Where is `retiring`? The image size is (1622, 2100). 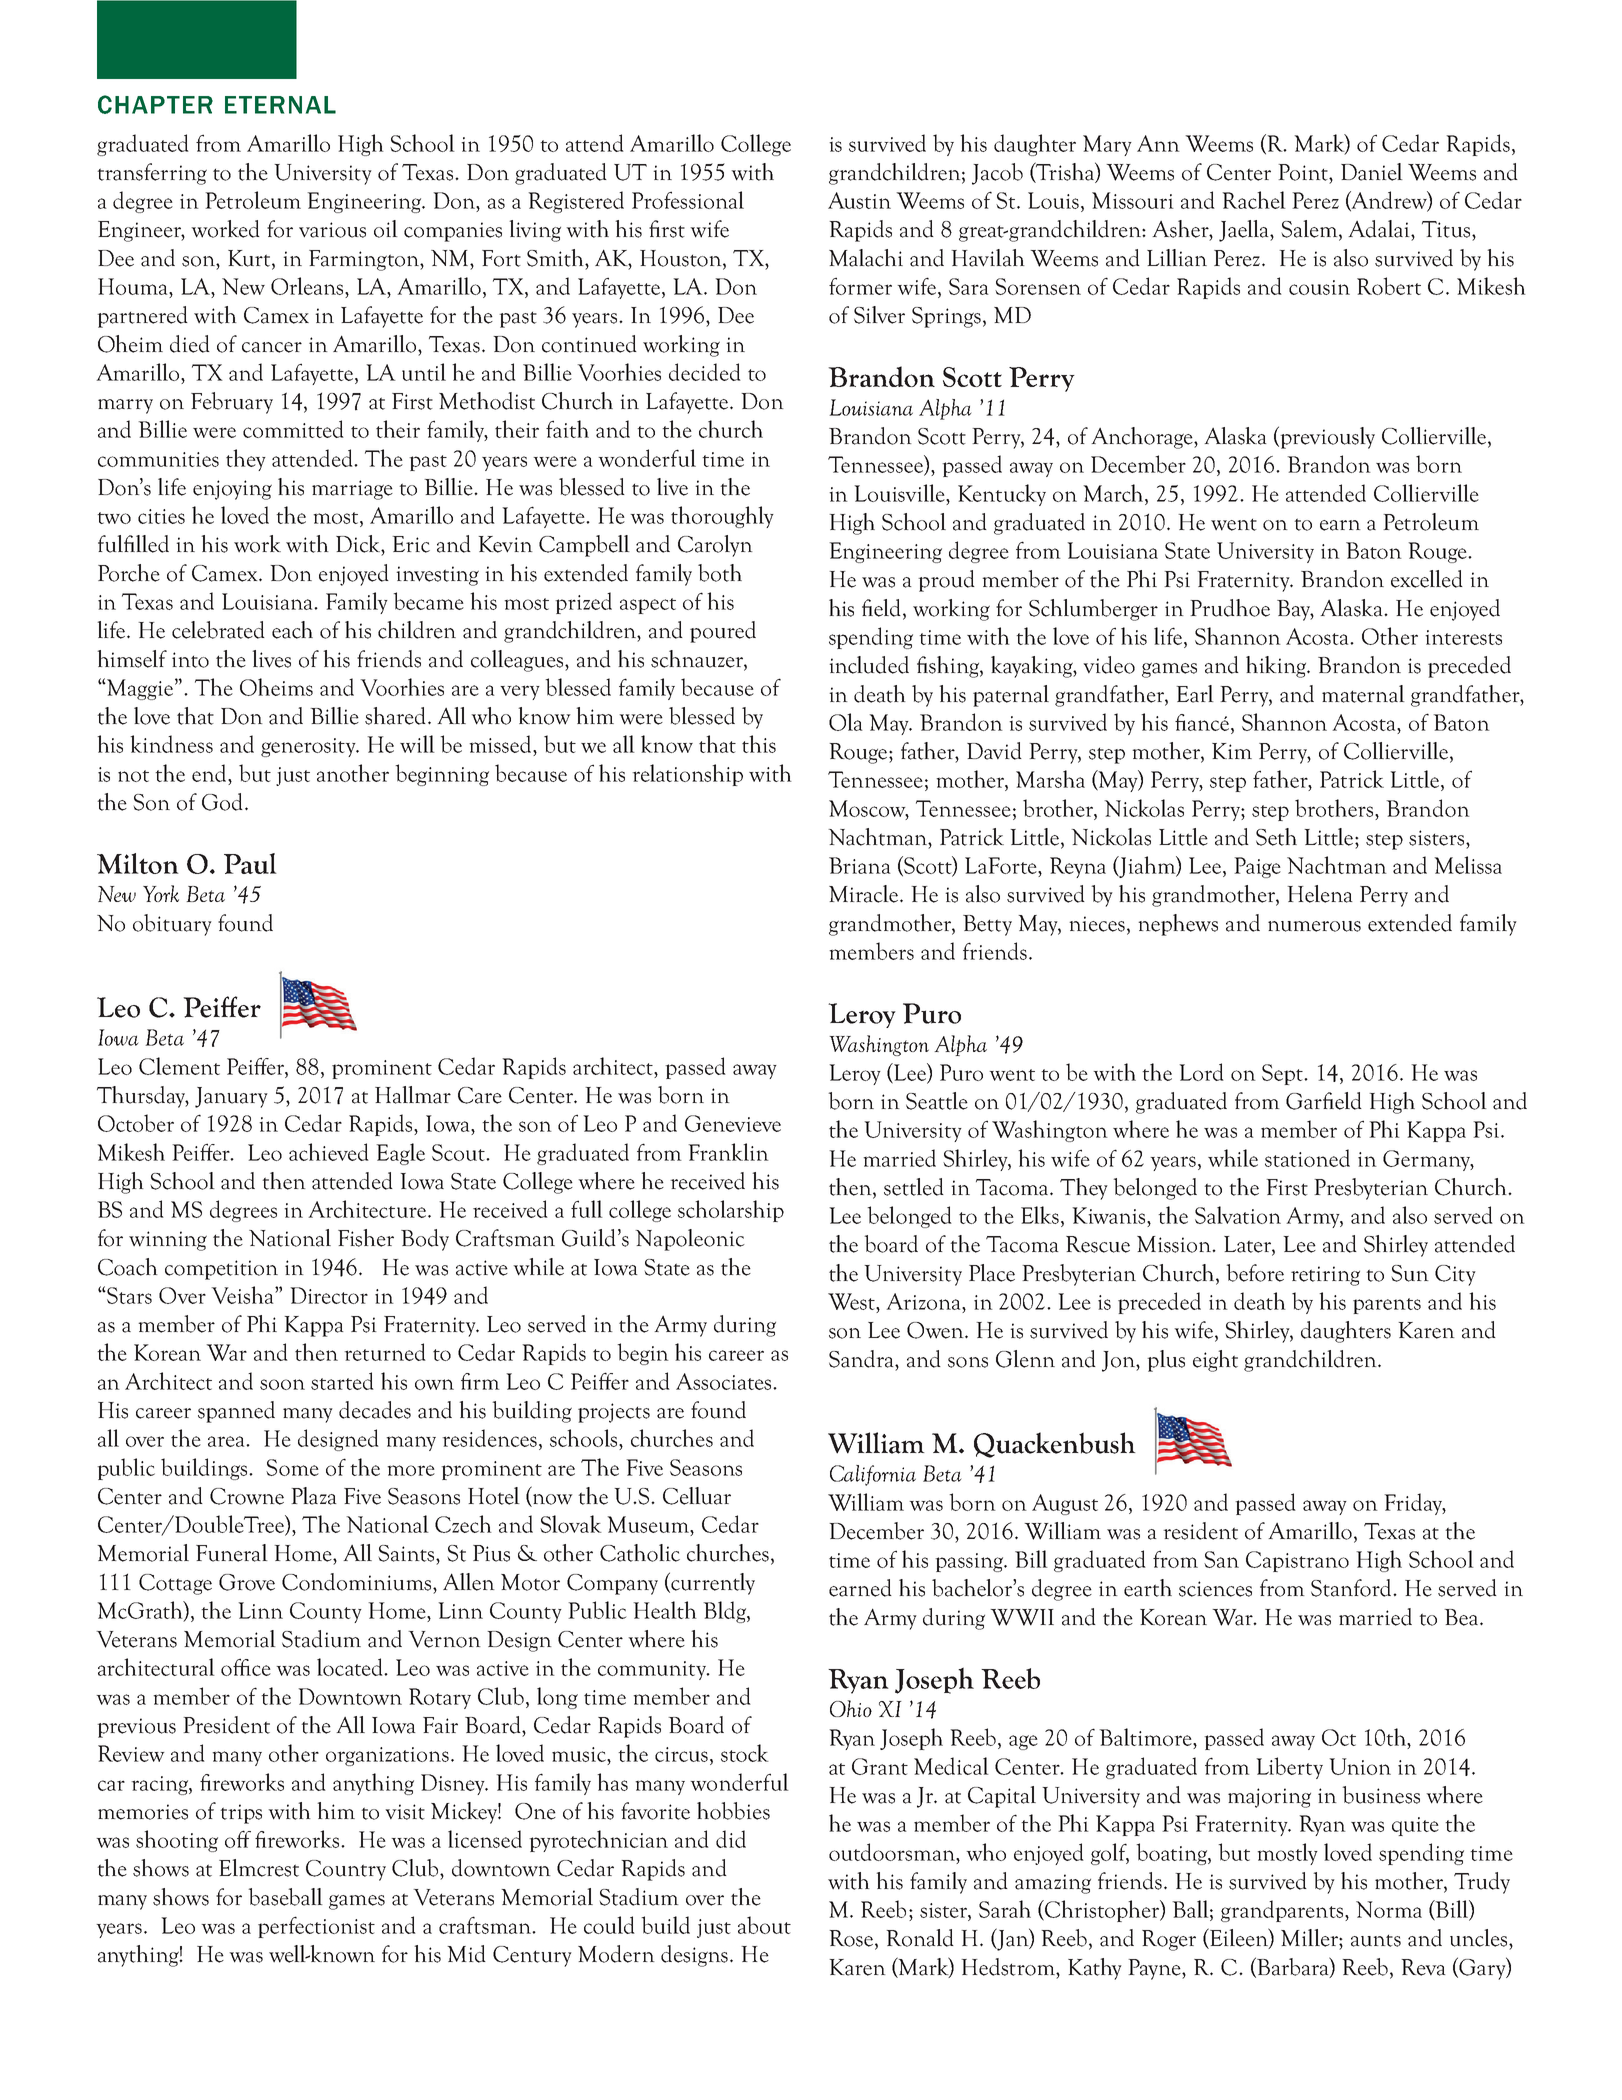 retiring is located at coordinates (1325, 1276).
